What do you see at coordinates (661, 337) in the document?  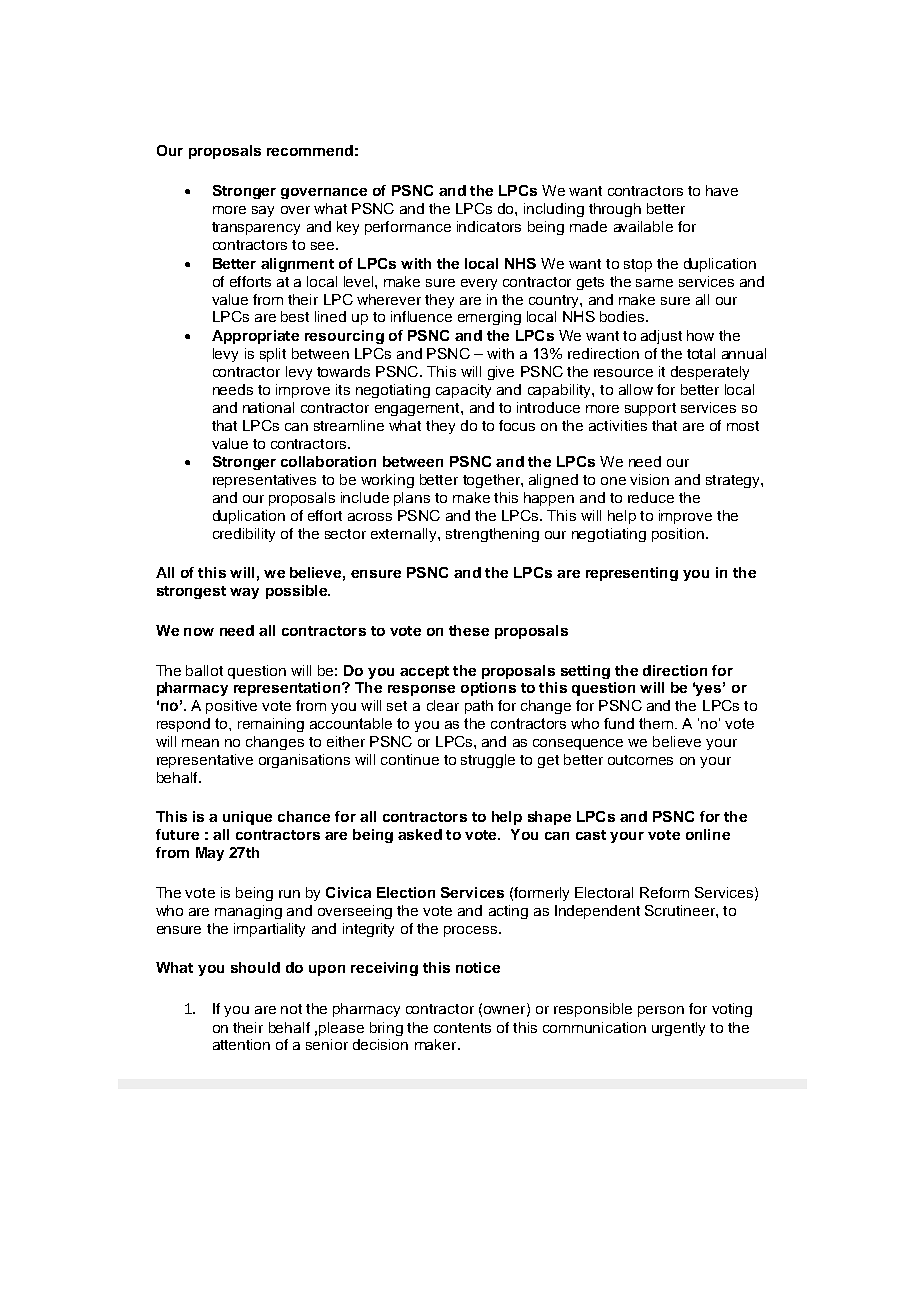 I see `adjust` at bounding box center [661, 337].
